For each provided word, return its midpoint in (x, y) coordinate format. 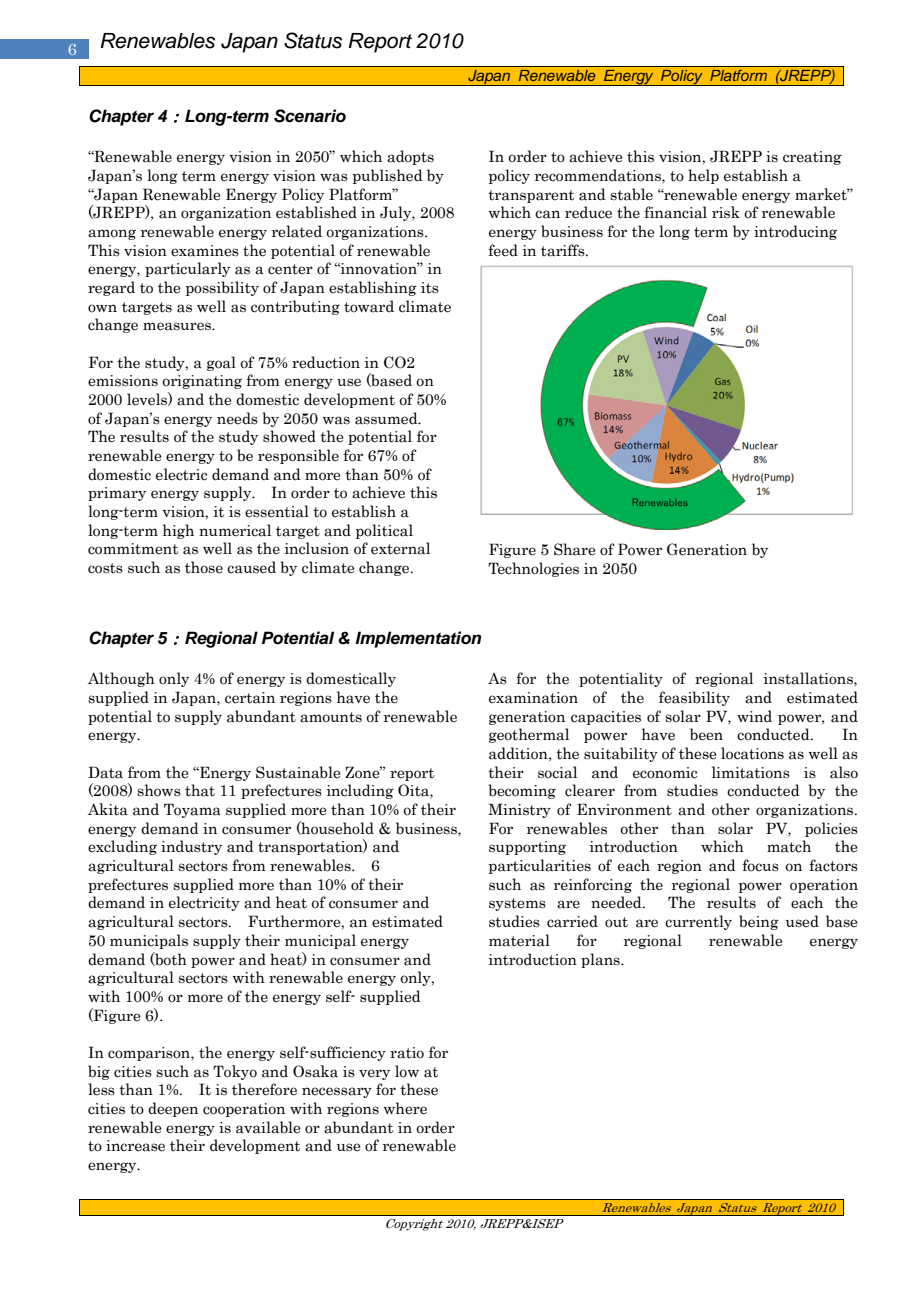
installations (809, 678)
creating (812, 158)
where (405, 1108)
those (204, 567)
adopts (410, 157)
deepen (173, 1109)
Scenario (310, 116)
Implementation (418, 639)
